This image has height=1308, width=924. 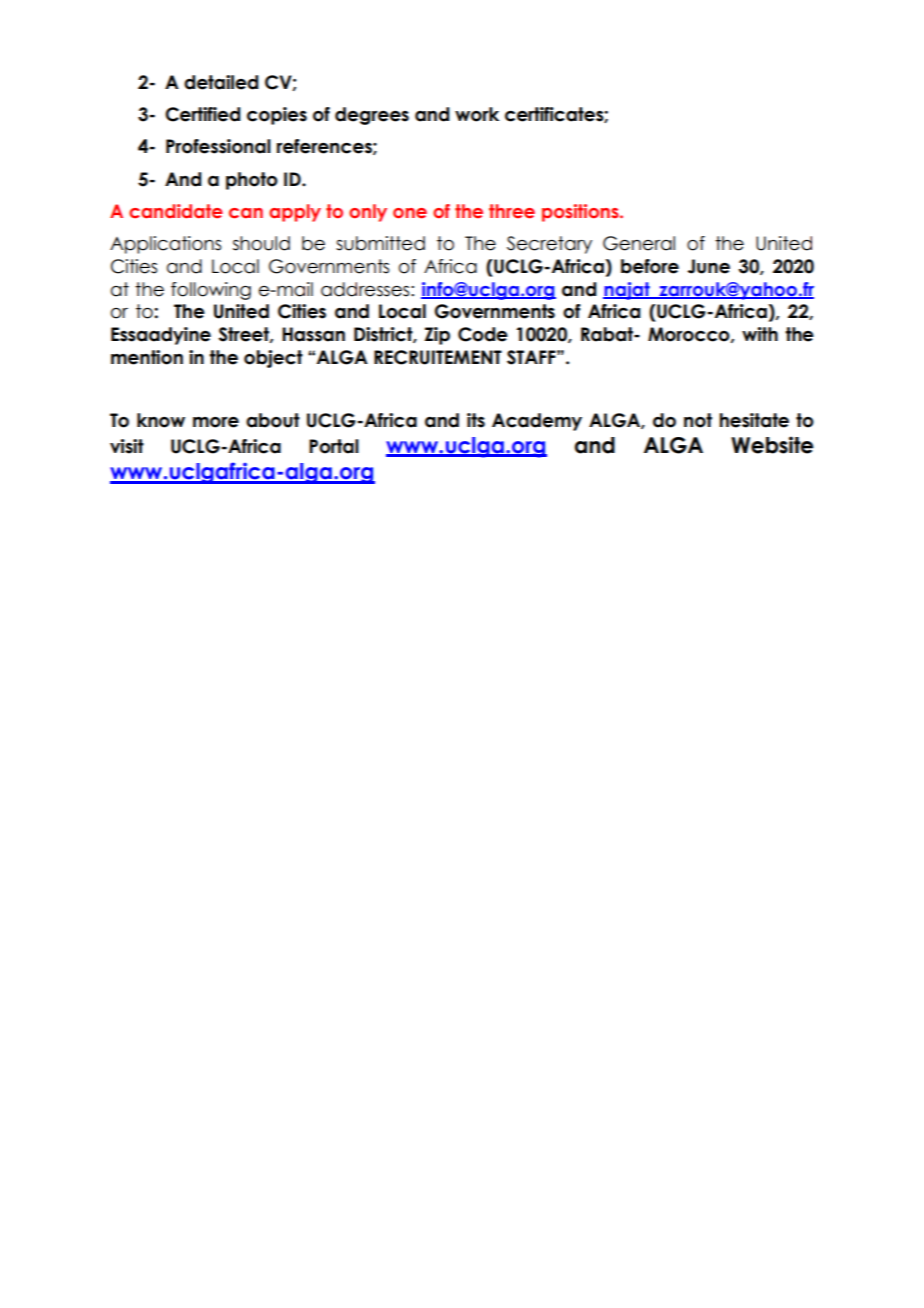 I want to click on more, so click(x=216, y=422).
